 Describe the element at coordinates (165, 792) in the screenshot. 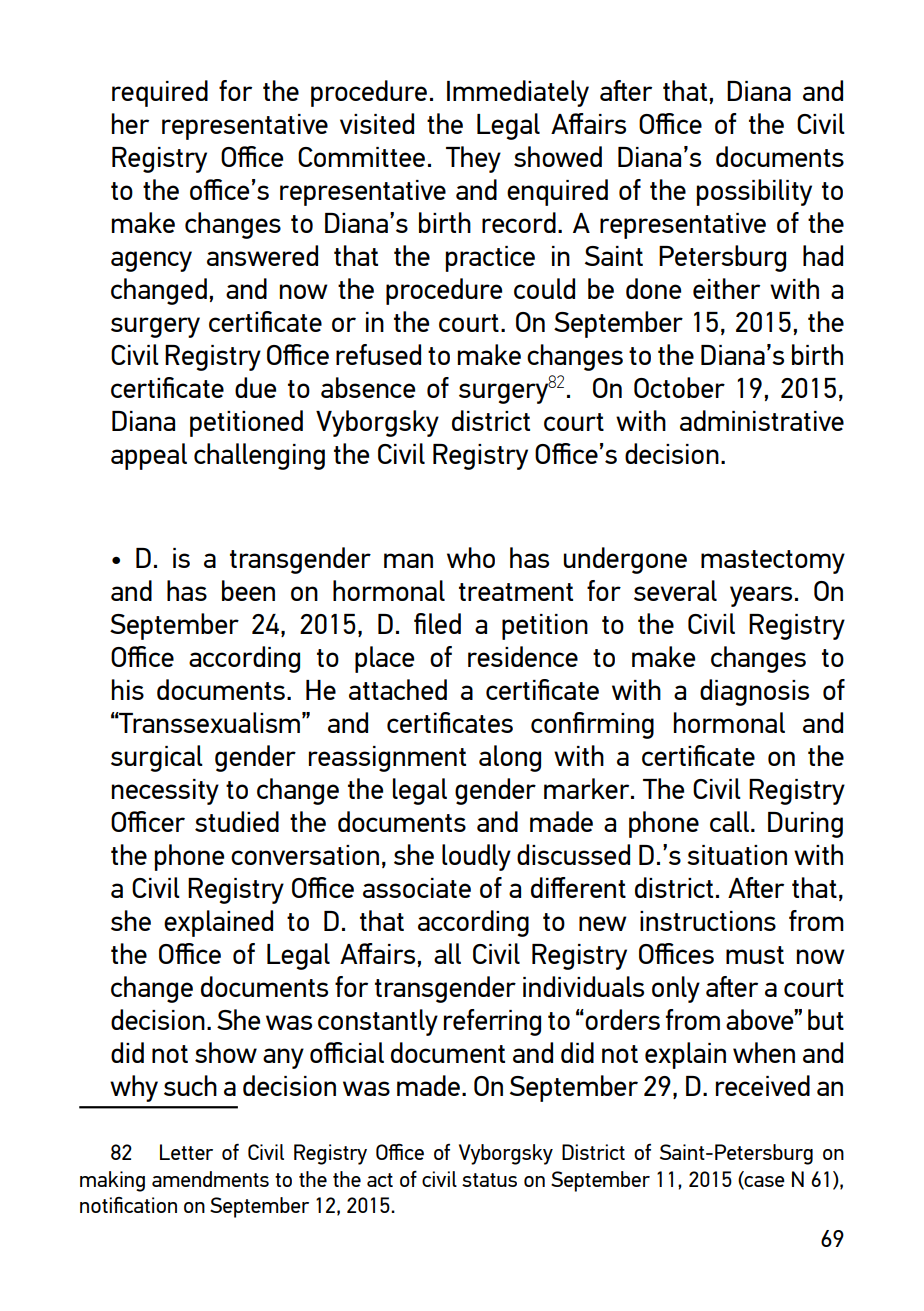

I see `necessity` at that location.
